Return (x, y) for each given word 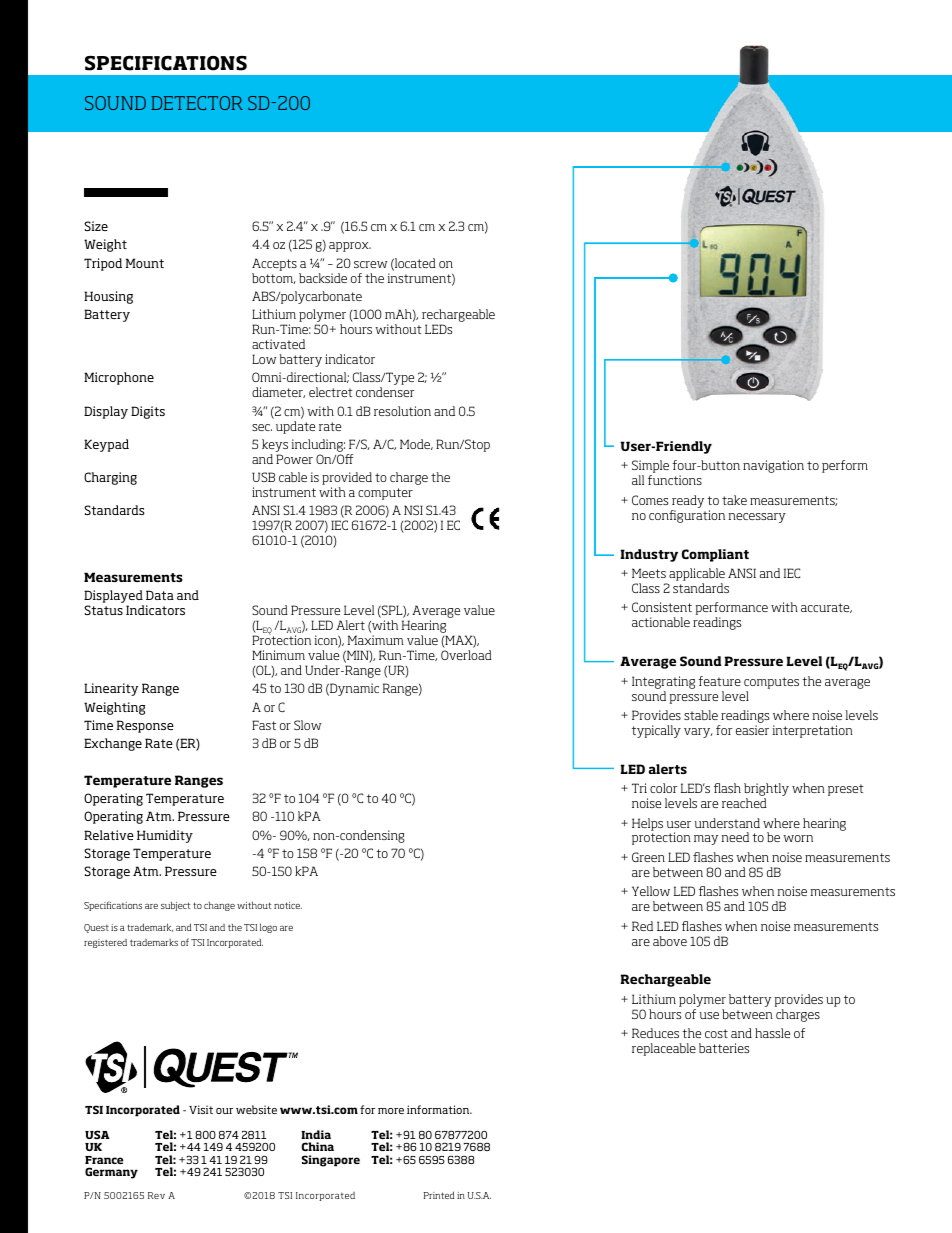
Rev (156, 1195)
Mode (416, 444)
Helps (647, 824)
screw (371, 264)
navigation (773, 466)
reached (744, 803)
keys (275, 447)
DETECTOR (197, 103)
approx (350, 247)
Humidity (165, 836)
